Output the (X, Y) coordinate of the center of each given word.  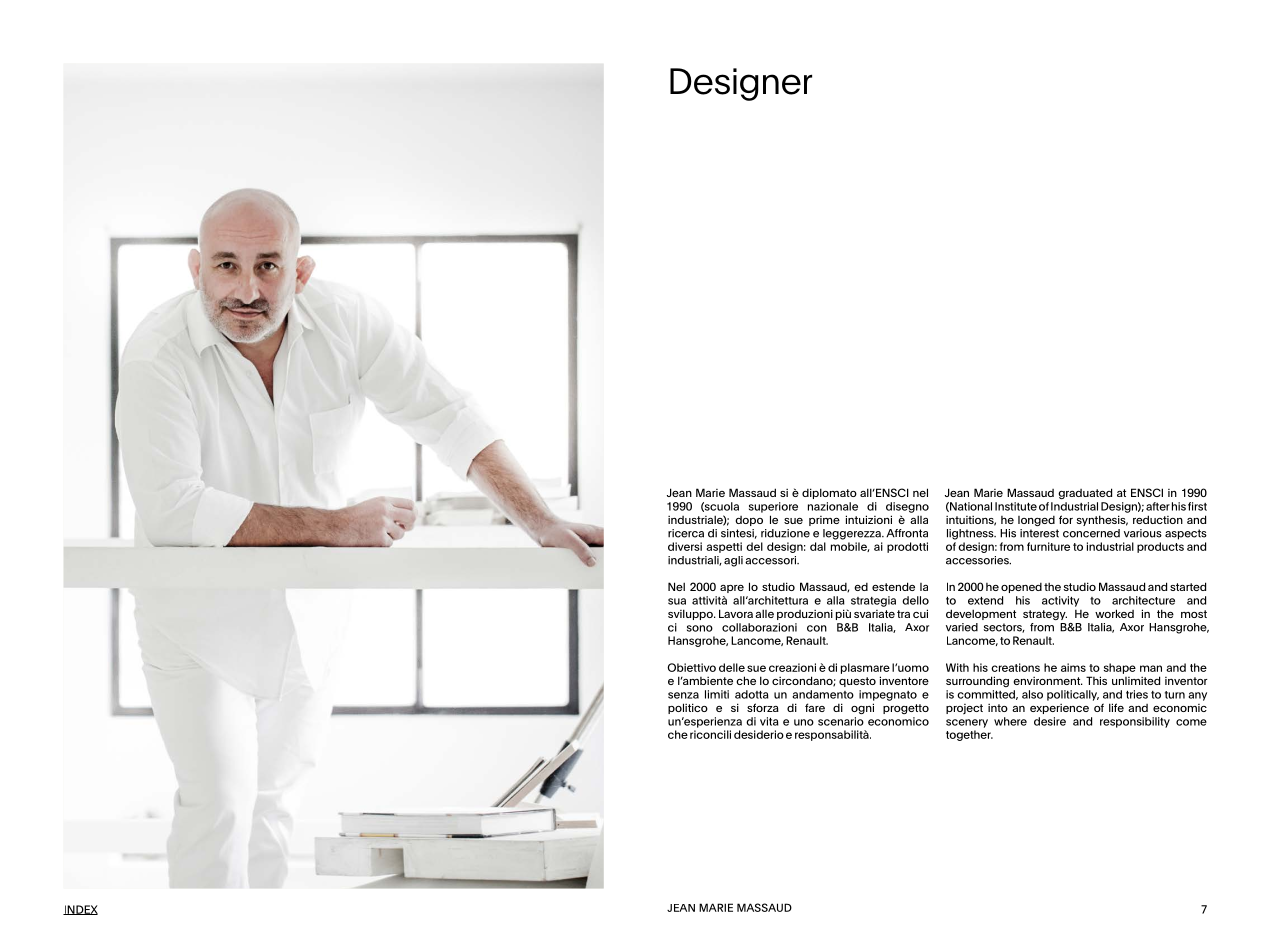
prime (824, 521)
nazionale (833, 506)
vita (769, 721)
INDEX (80, 910)
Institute (1016, 506)
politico (688, 708)
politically (1073, 695)
